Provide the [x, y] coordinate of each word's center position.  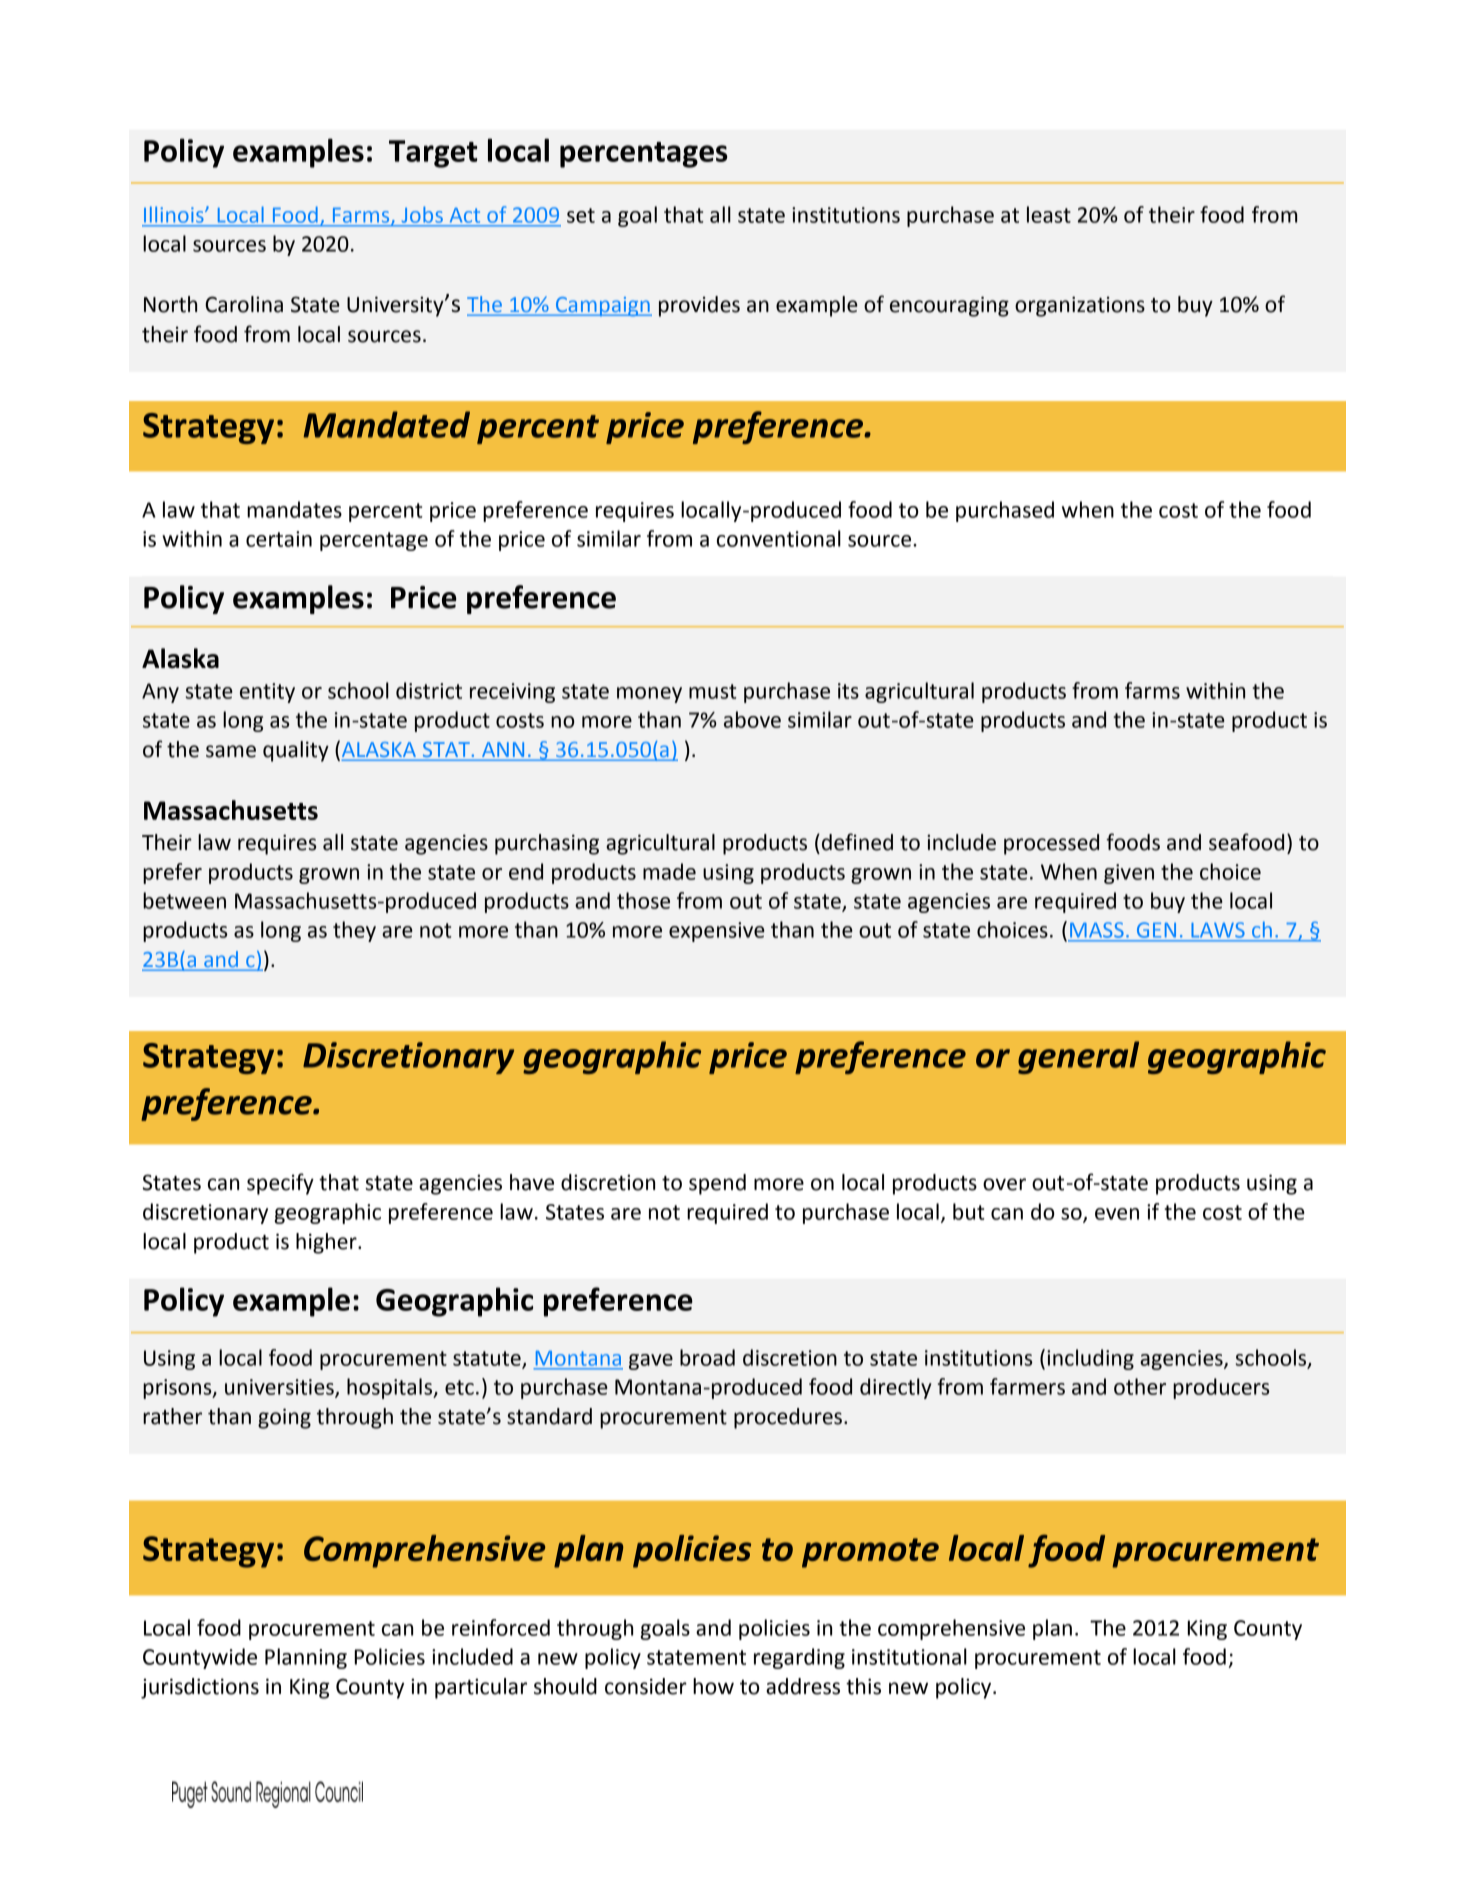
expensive [717, 932]
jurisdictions [200, 1688]
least [1049, 214]
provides [699, 306]
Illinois [175, 215]
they [354, 931]
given [1129, 874]
